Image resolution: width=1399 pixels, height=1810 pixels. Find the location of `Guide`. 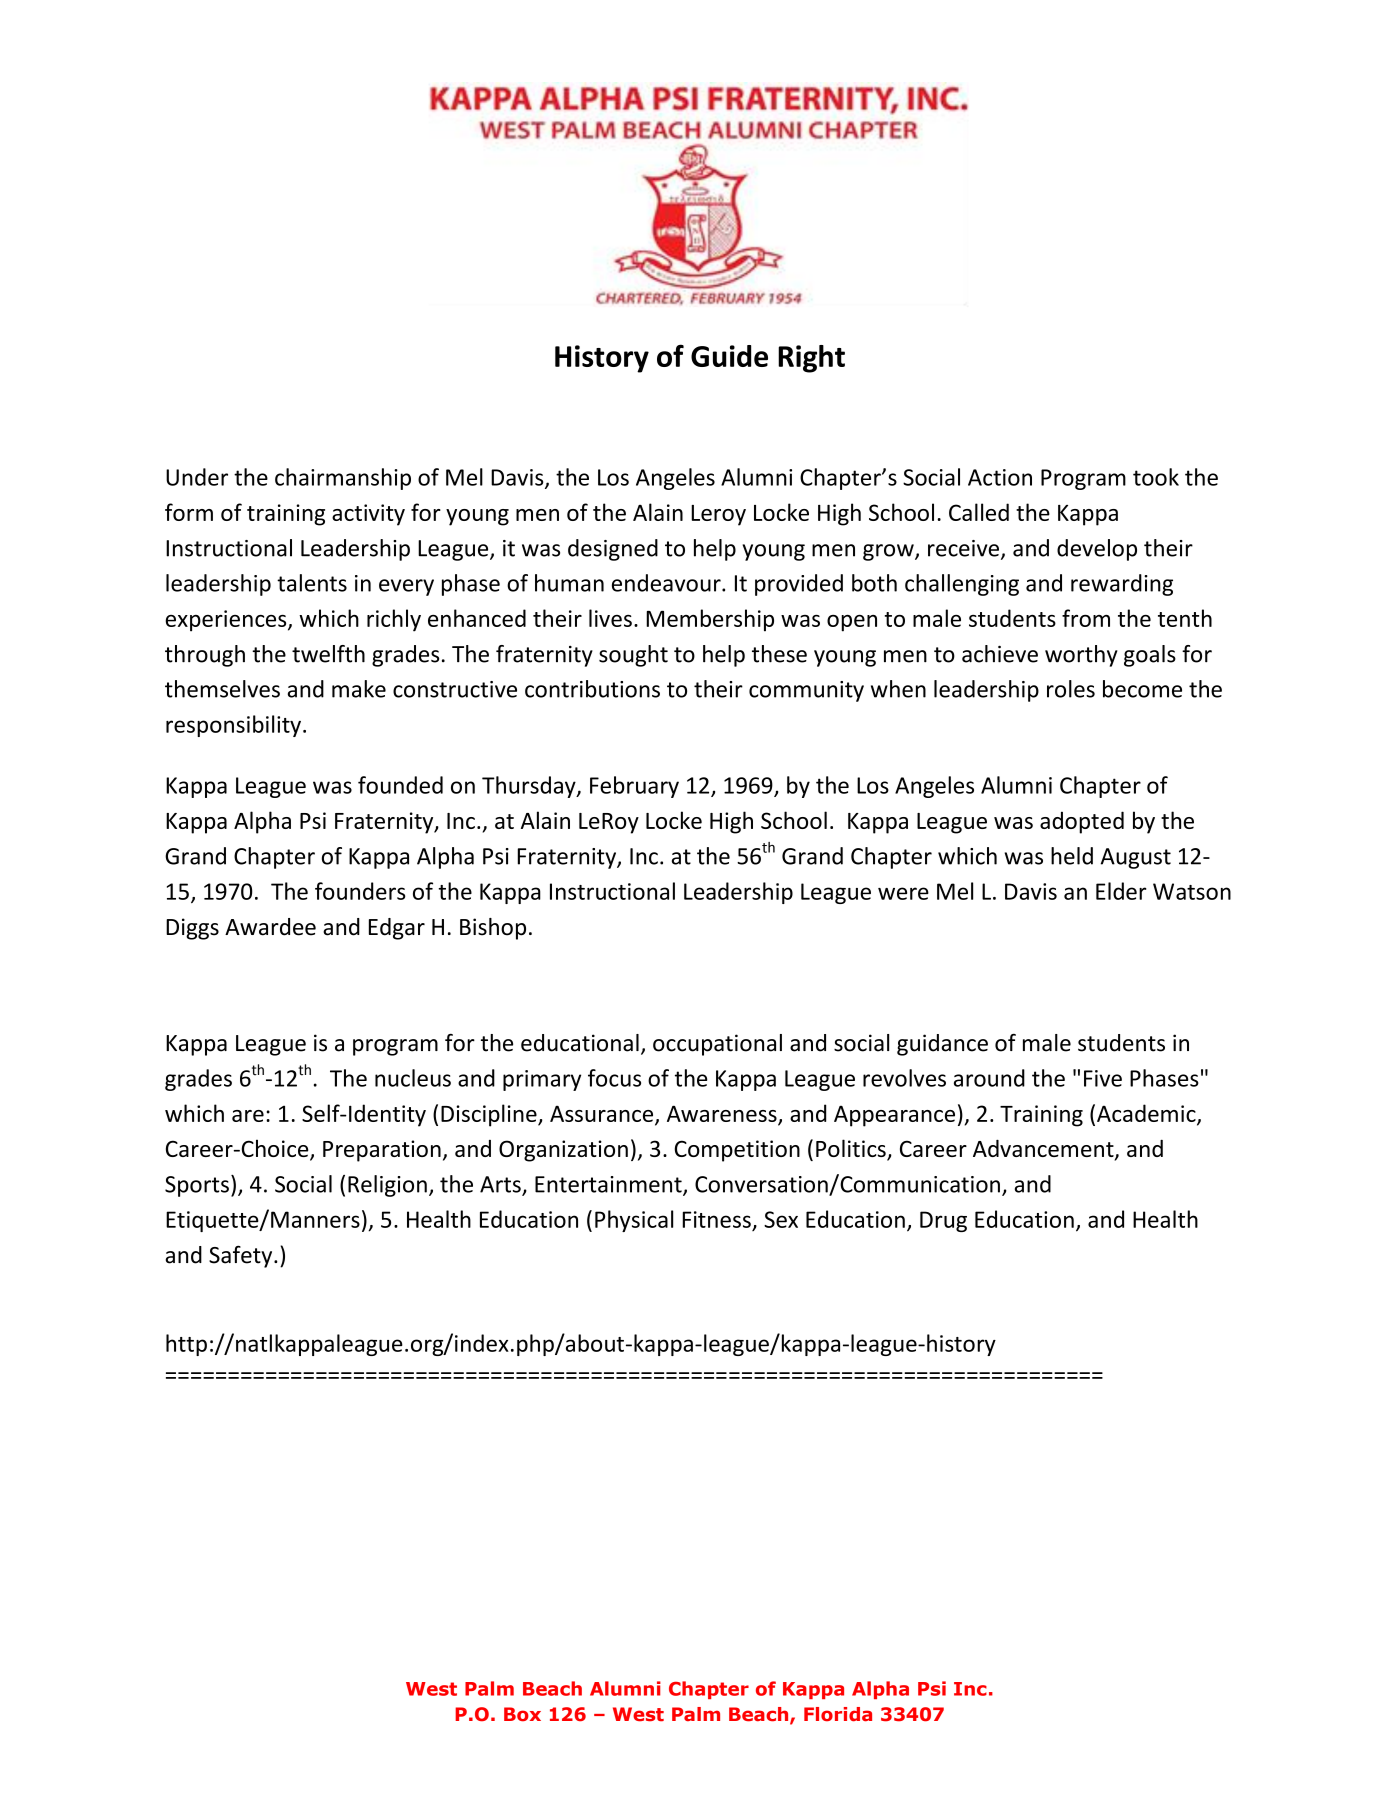

Guide is located at coordinates (729, 356).
